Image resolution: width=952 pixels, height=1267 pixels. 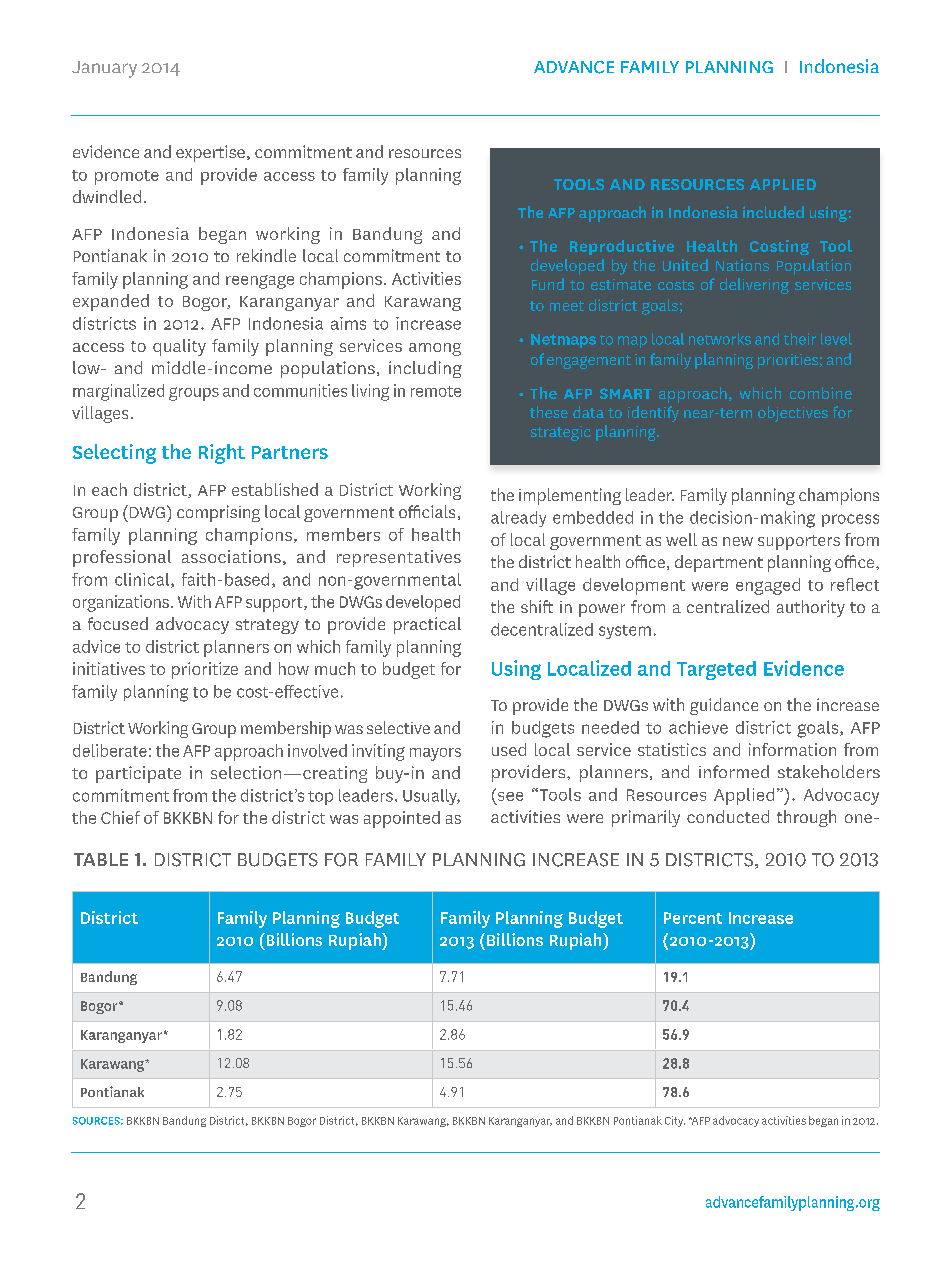 What do you see at coordinates (622, 247) in the screenshot?
I see `Reproductive` at bounding box center [622, 247].
